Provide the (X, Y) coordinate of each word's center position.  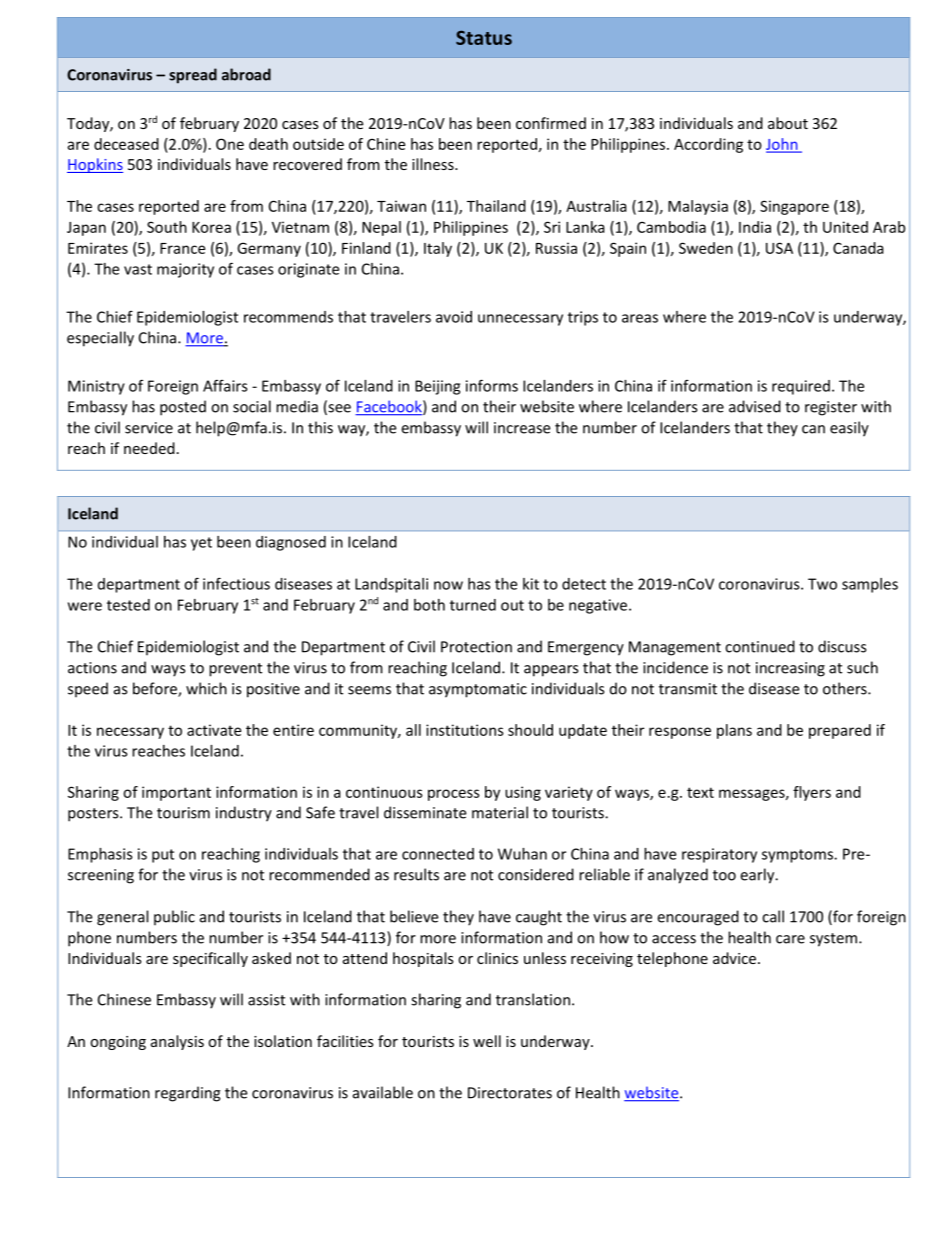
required (801, 387)
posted (183, 408)
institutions (465, 730)
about (788, 123)
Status (484, 37)
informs (492, 385)
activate (214, 730)
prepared (840, 731)
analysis (177, 1042)
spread (193, 76)
